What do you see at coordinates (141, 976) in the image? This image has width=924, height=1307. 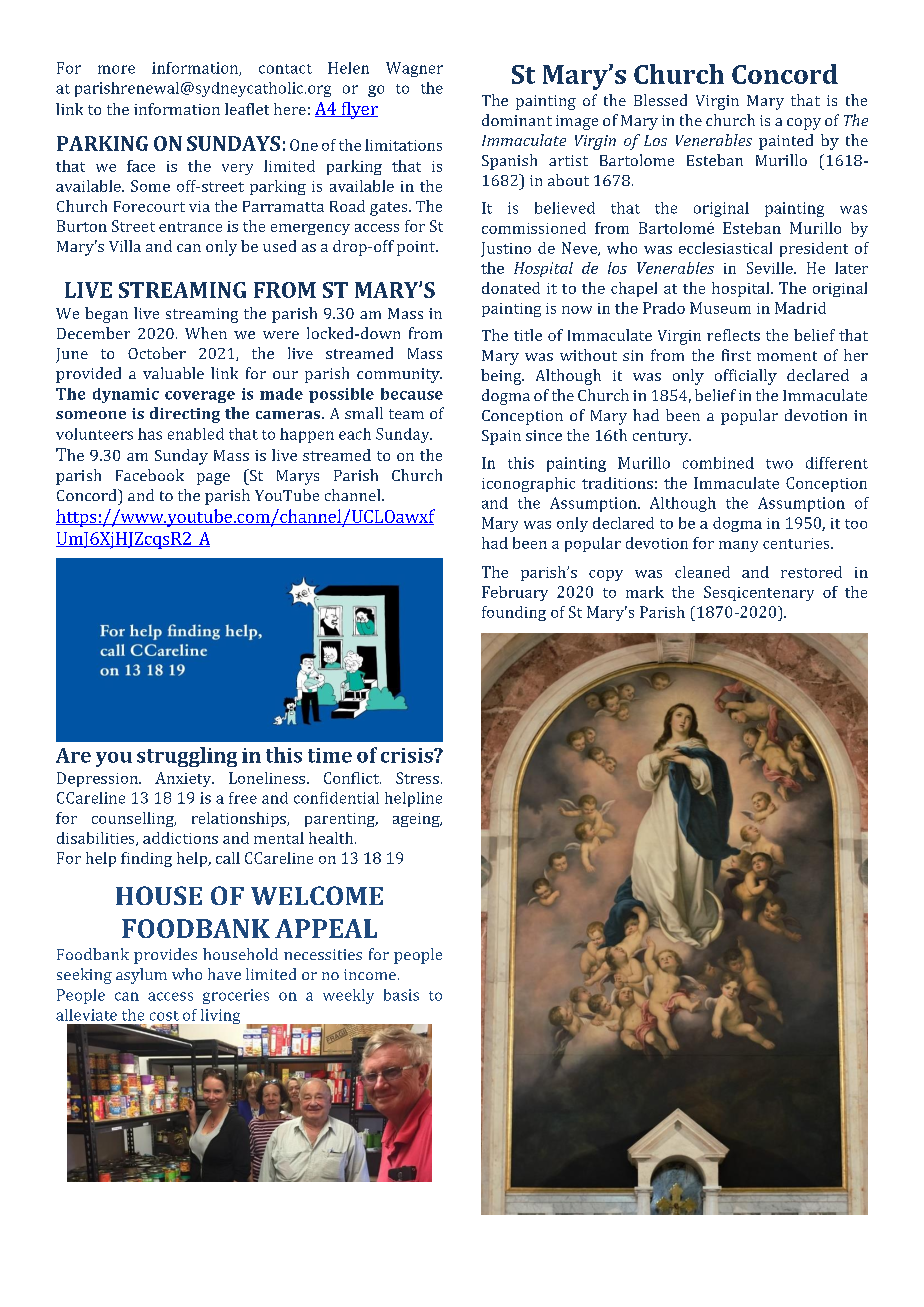 I see `asylum` at bounding box center [141, 976].
